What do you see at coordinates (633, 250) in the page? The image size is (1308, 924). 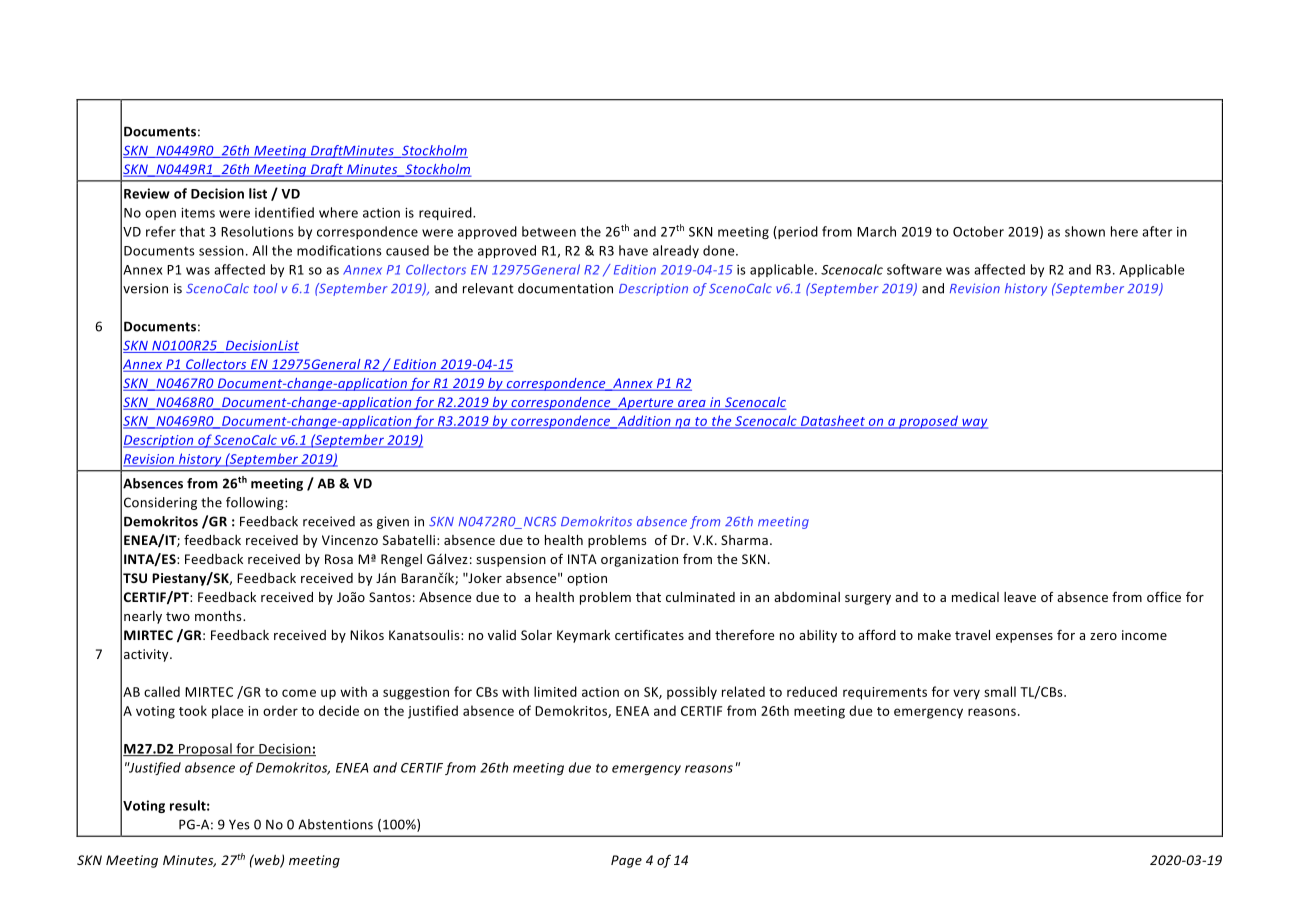 I see `have` at bounding box center [633, 250].
